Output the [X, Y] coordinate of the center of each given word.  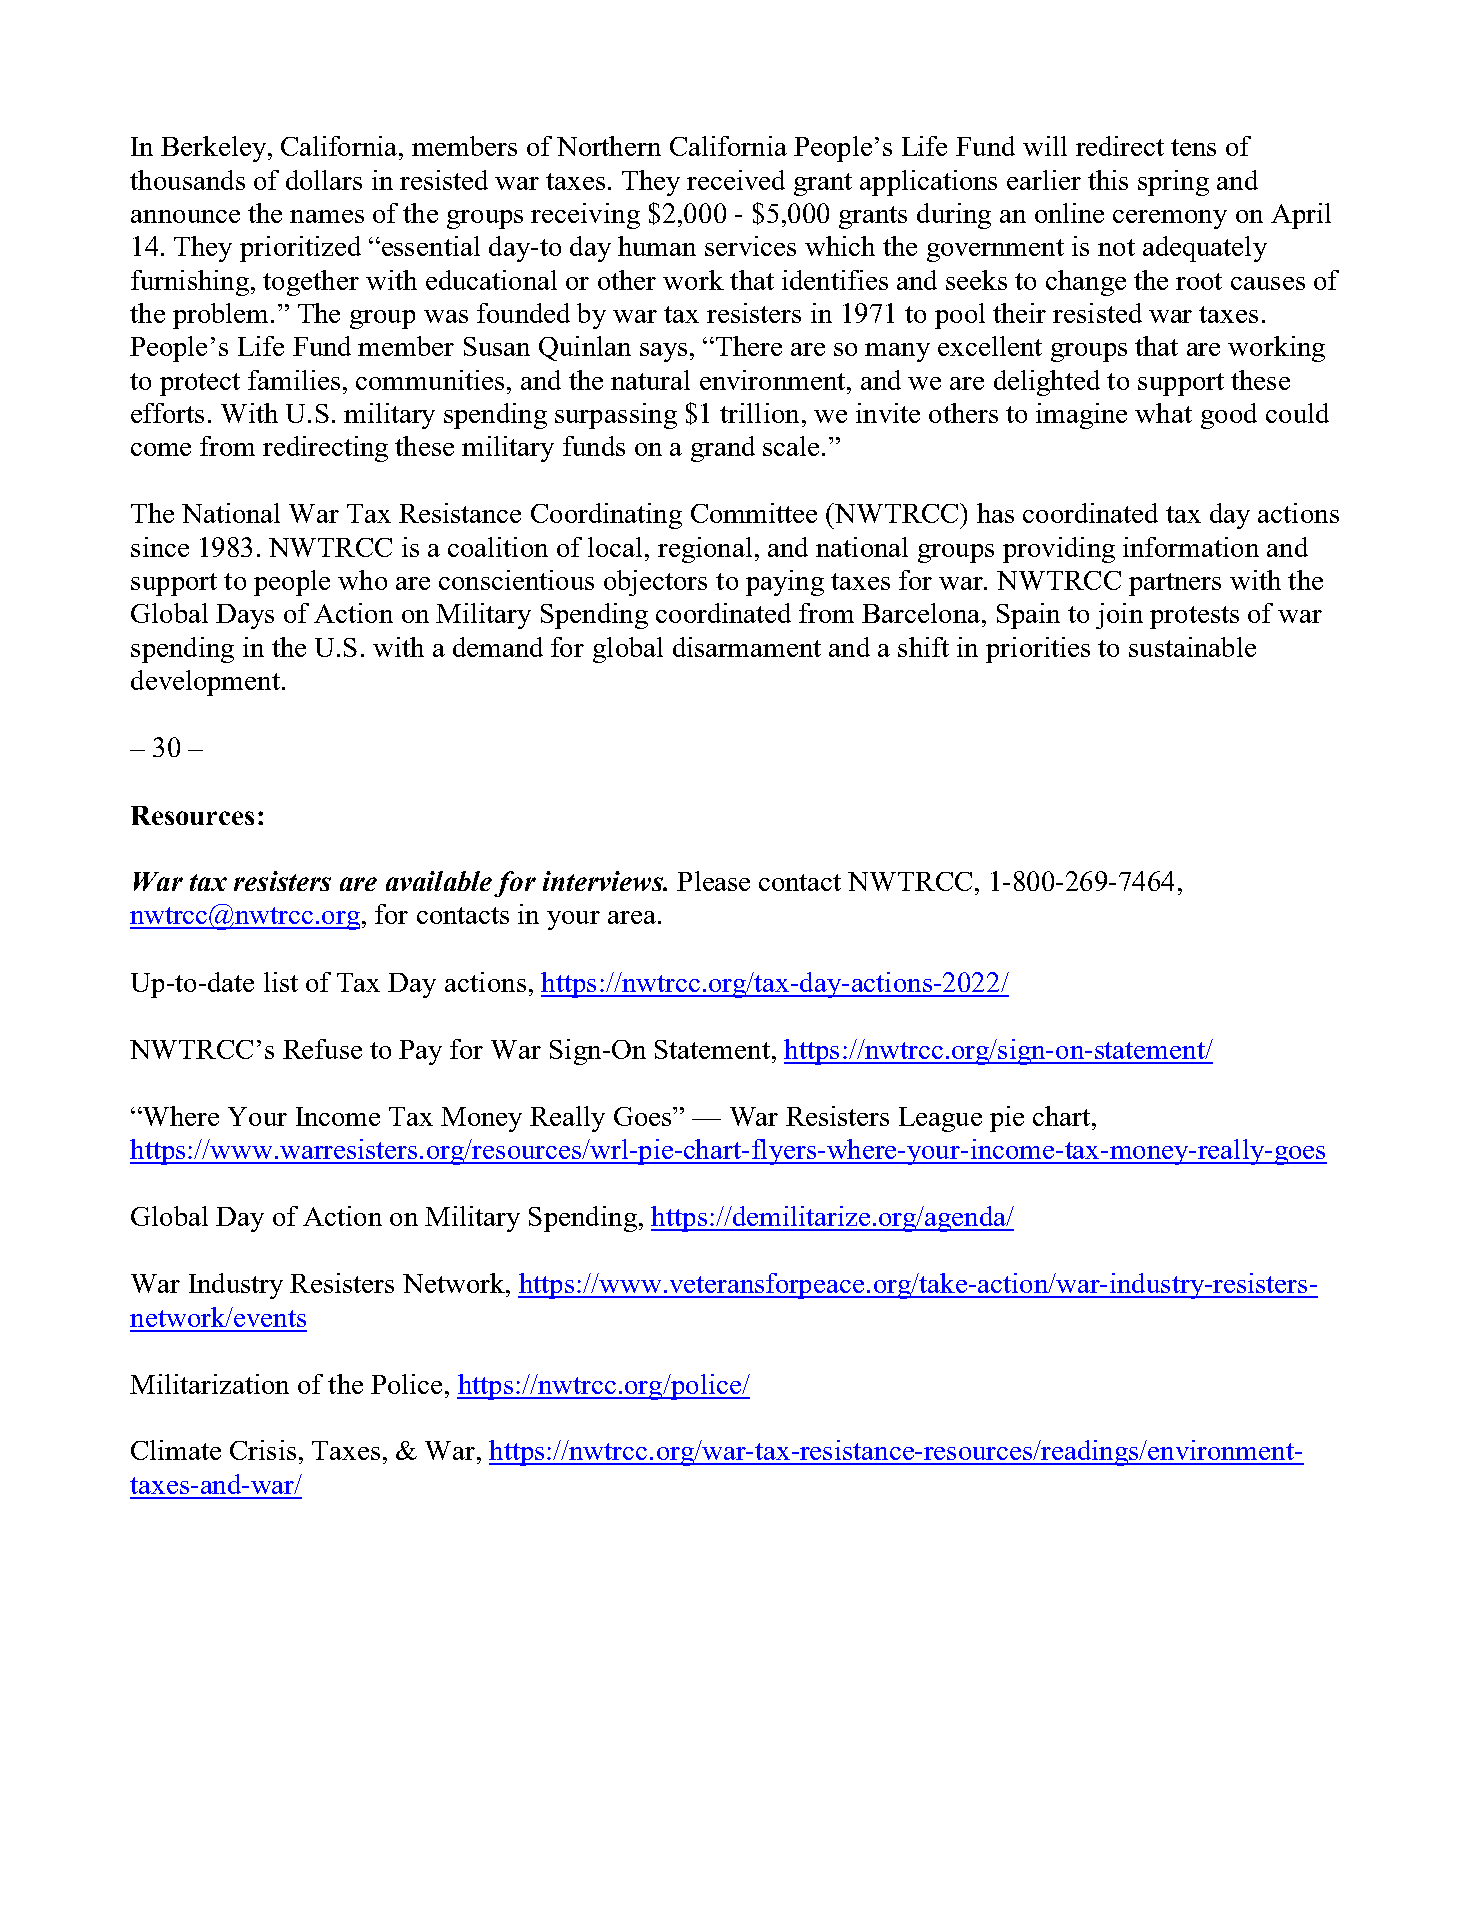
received [736, 180]
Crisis [263, 1450]
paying [785, 583]
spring [1173, 183]
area [632, 917]
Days [245, 616]
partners [1175, 584]
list [281, 982]
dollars [324, 180]
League [940, 1119]
